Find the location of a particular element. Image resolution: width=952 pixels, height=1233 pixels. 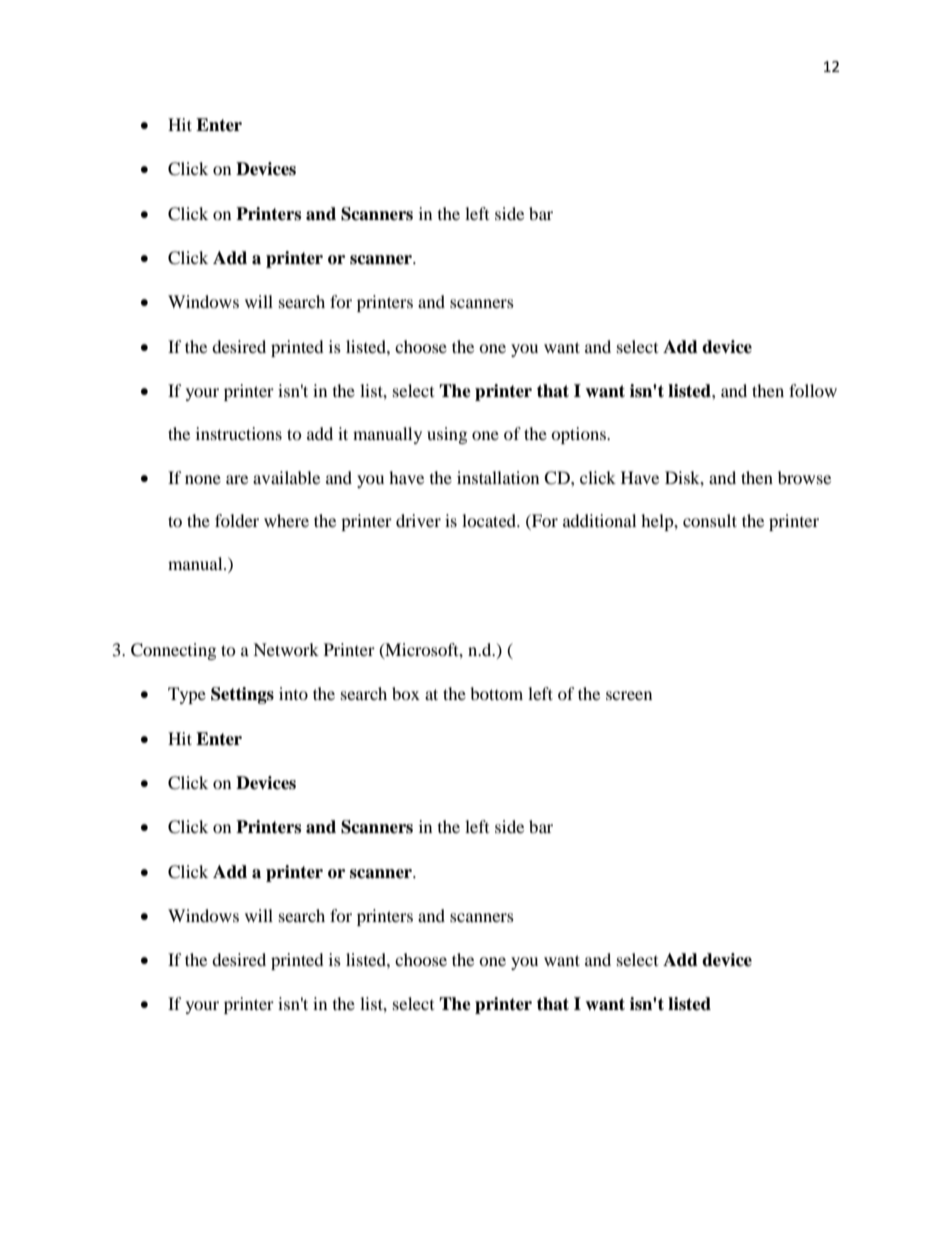

using is located at coordinates (447, 435).
